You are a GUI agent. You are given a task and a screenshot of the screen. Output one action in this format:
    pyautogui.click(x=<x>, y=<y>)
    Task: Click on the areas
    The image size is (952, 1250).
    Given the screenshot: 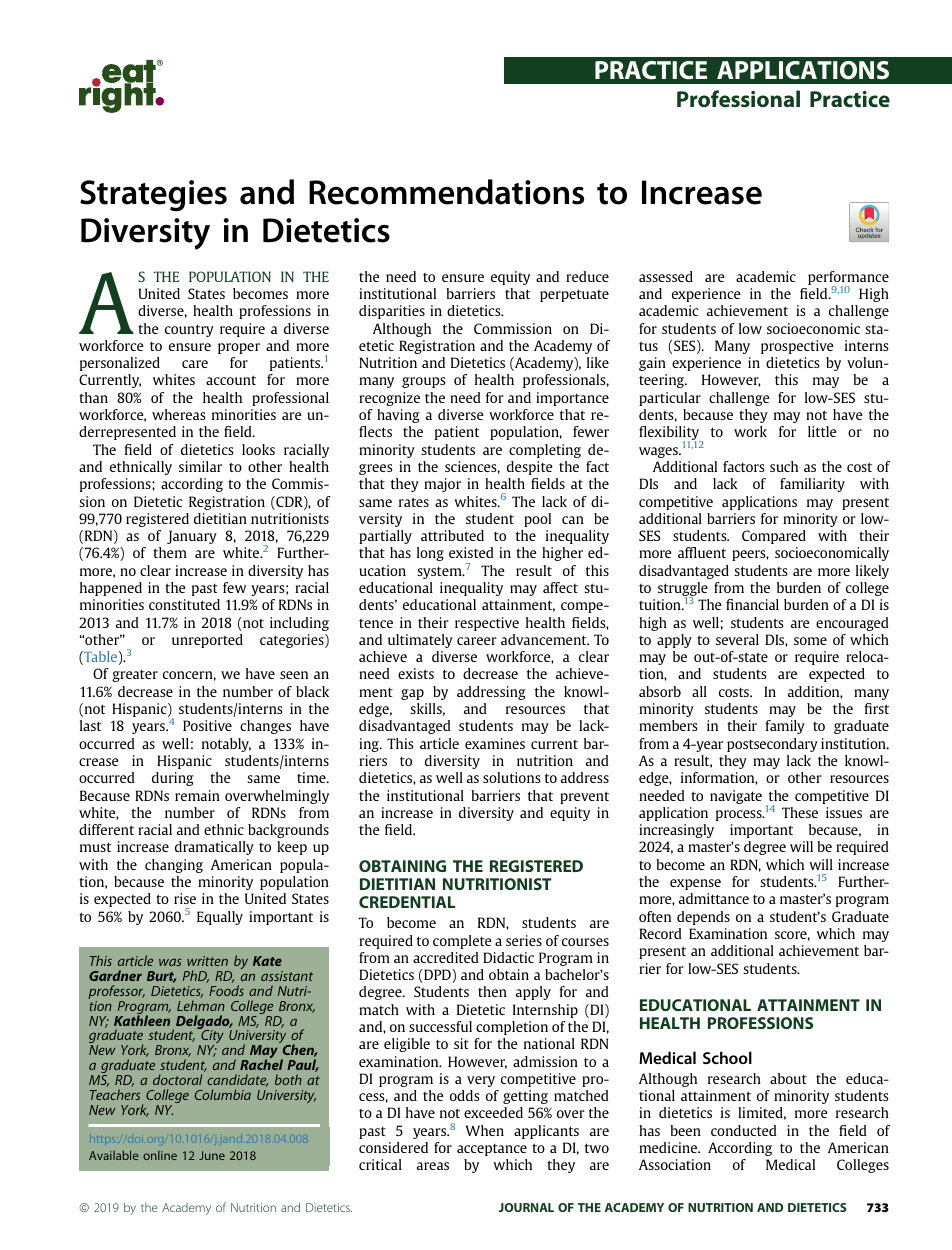 What is the action you would take?
    pyautogui.click(x=433, y=1166)
